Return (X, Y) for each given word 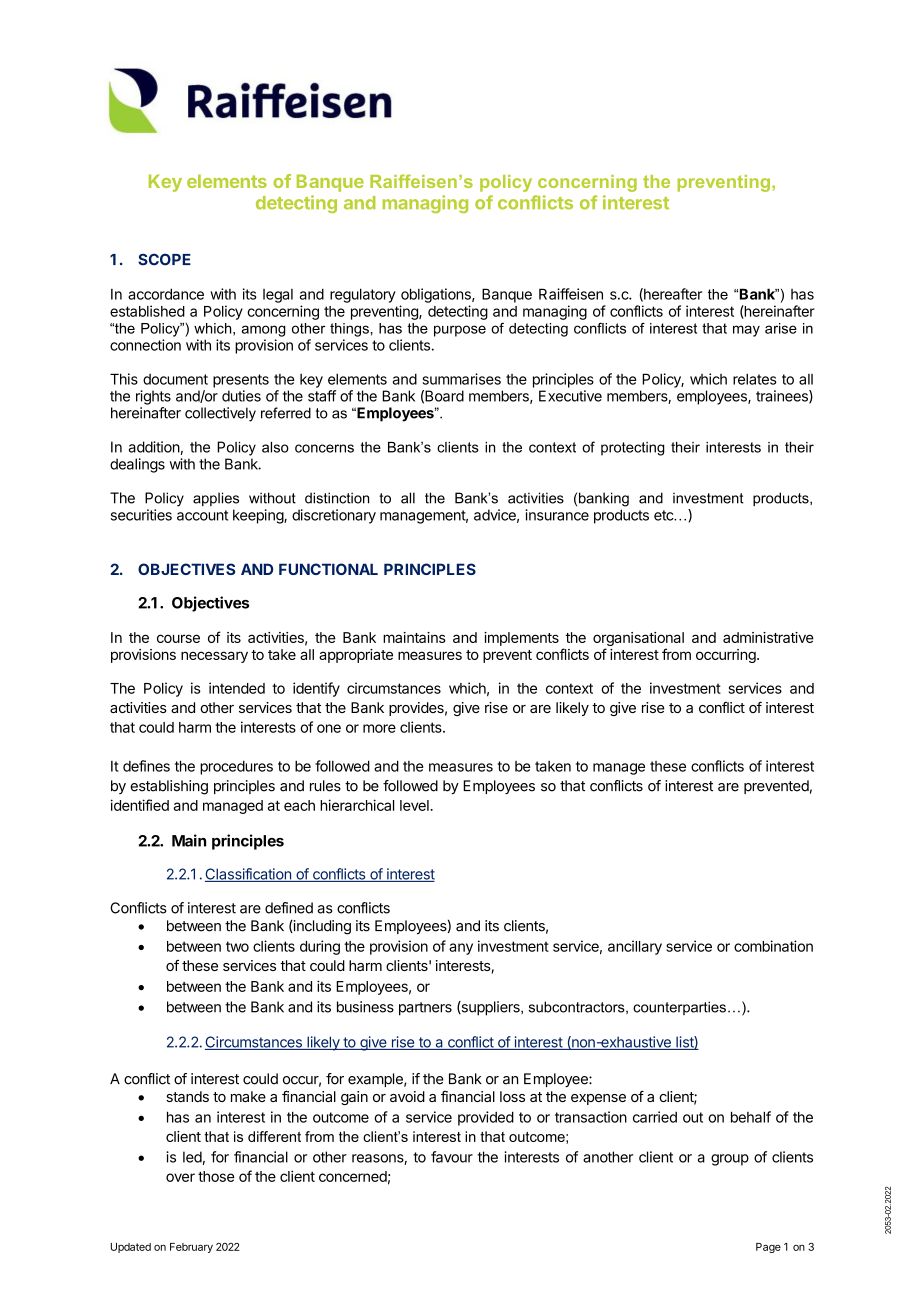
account (202, 515)
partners (425, 1009)
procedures (236, 767)
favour (452, 1157)
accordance (166, 294)
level (415, 805)
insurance (557, 515)
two (237, 946)
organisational (638, 640)
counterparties (679, 1008)
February (191, 1248)
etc (664, 515)
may (746, 331)
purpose (460, 331)
